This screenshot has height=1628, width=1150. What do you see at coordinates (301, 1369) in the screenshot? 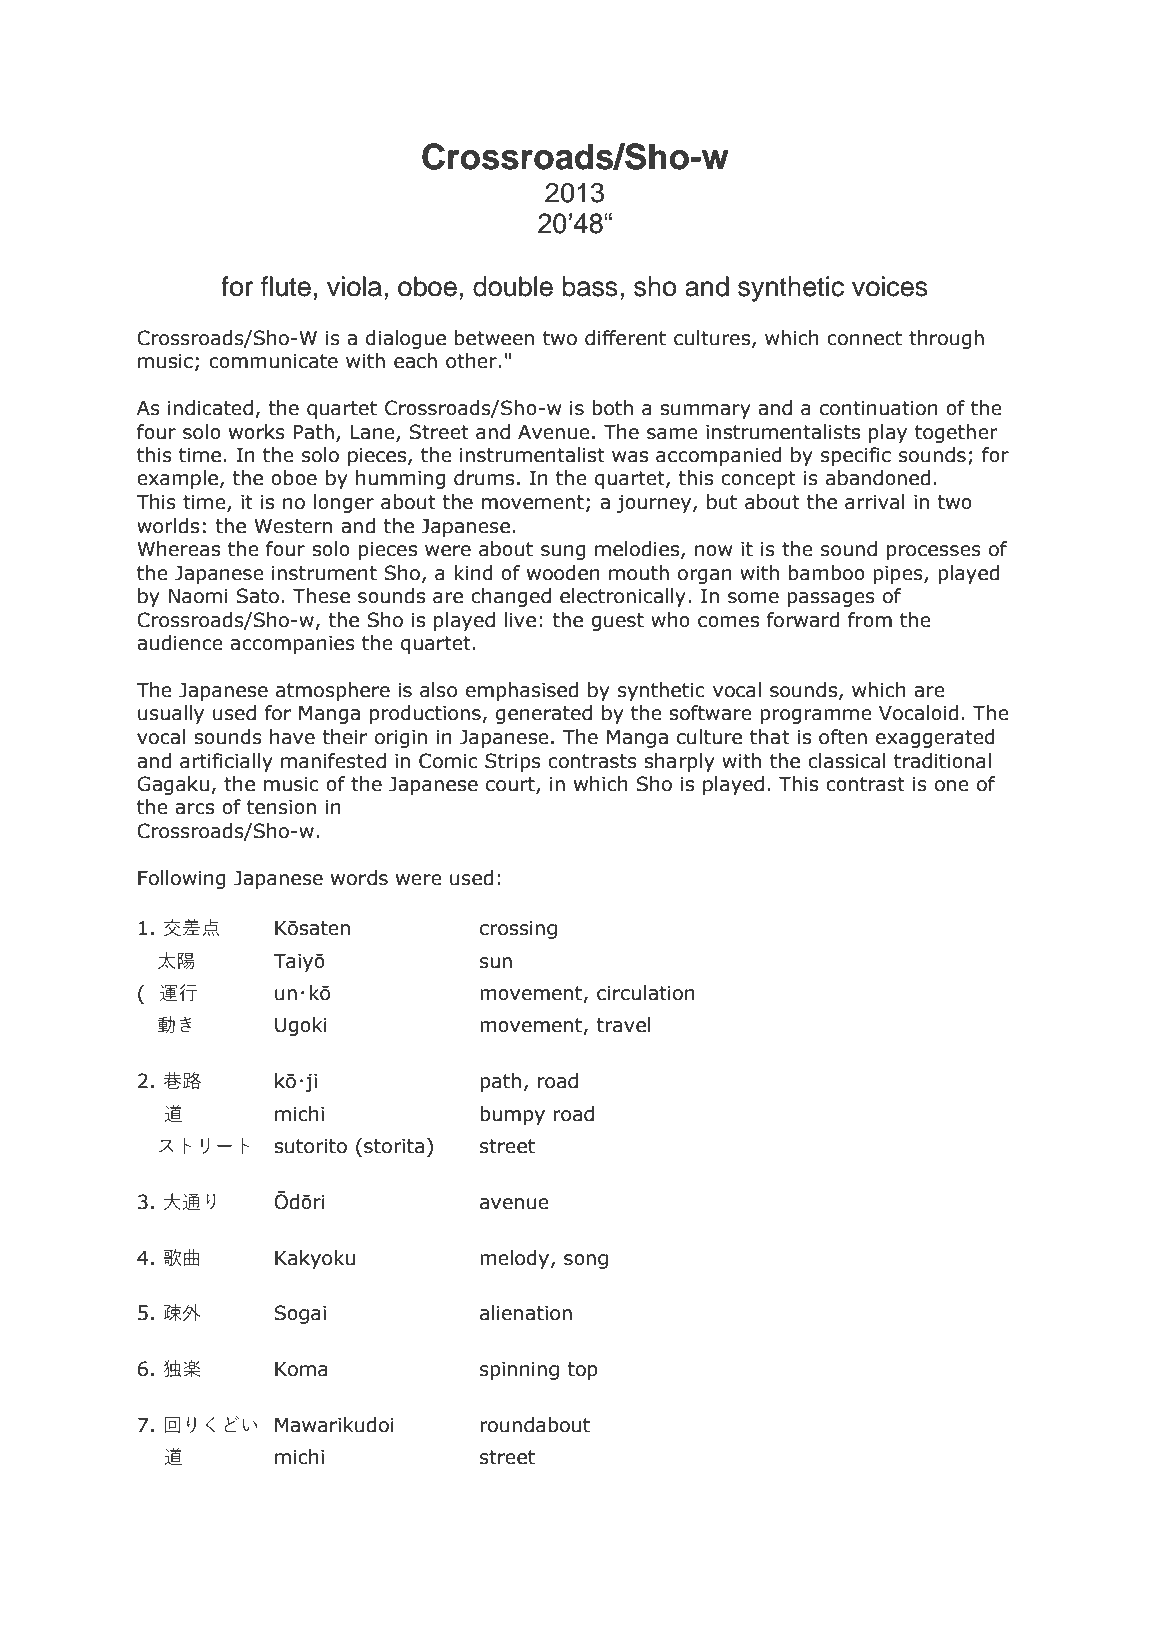
I see `Koma` at bounding box center [301, 1369].
